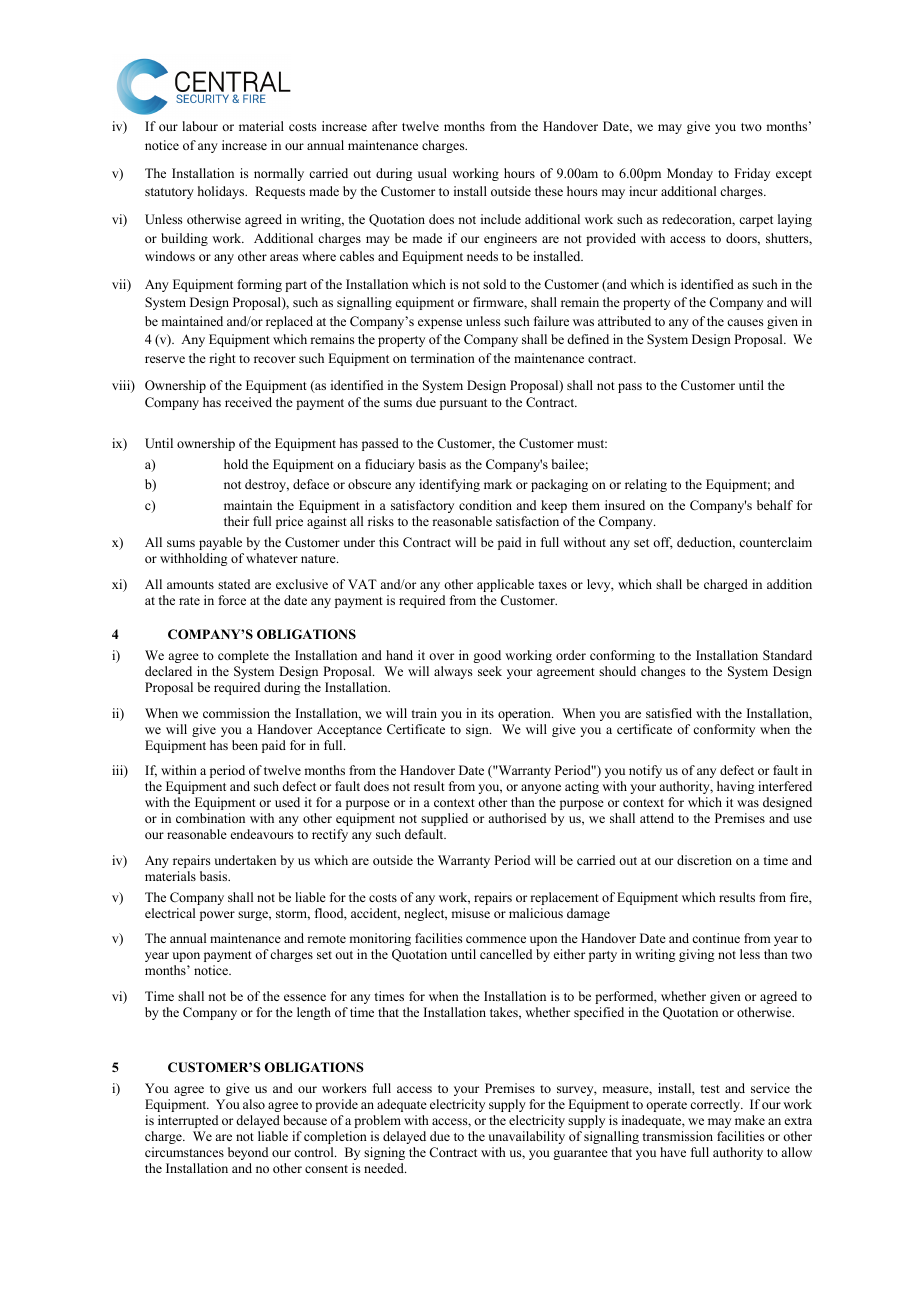  What do you see at coordinates (236, 521) in the screenshot?
I see `their` at bounding box center [236, 521].
